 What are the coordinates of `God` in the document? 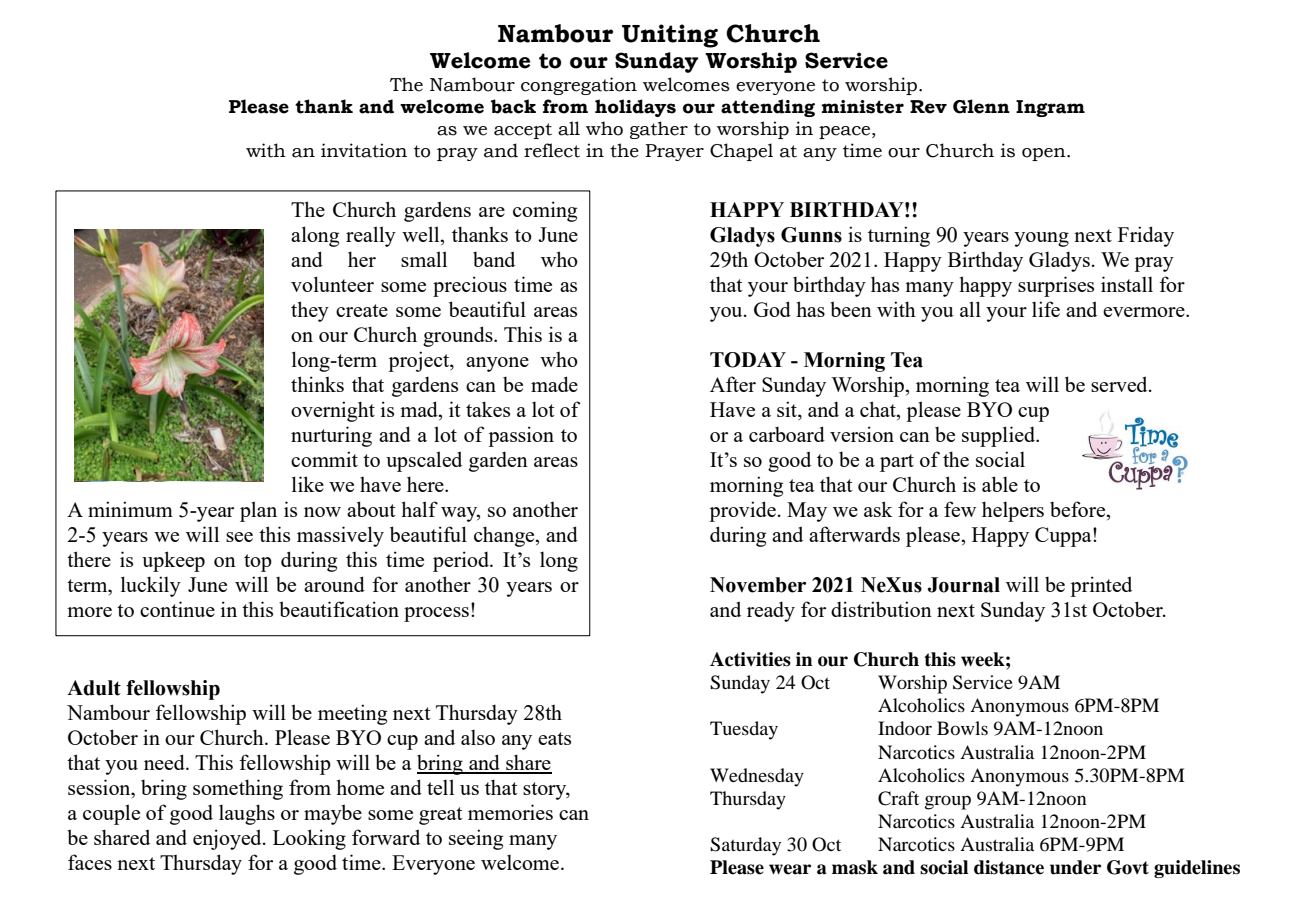 It's located at (772, 309).
